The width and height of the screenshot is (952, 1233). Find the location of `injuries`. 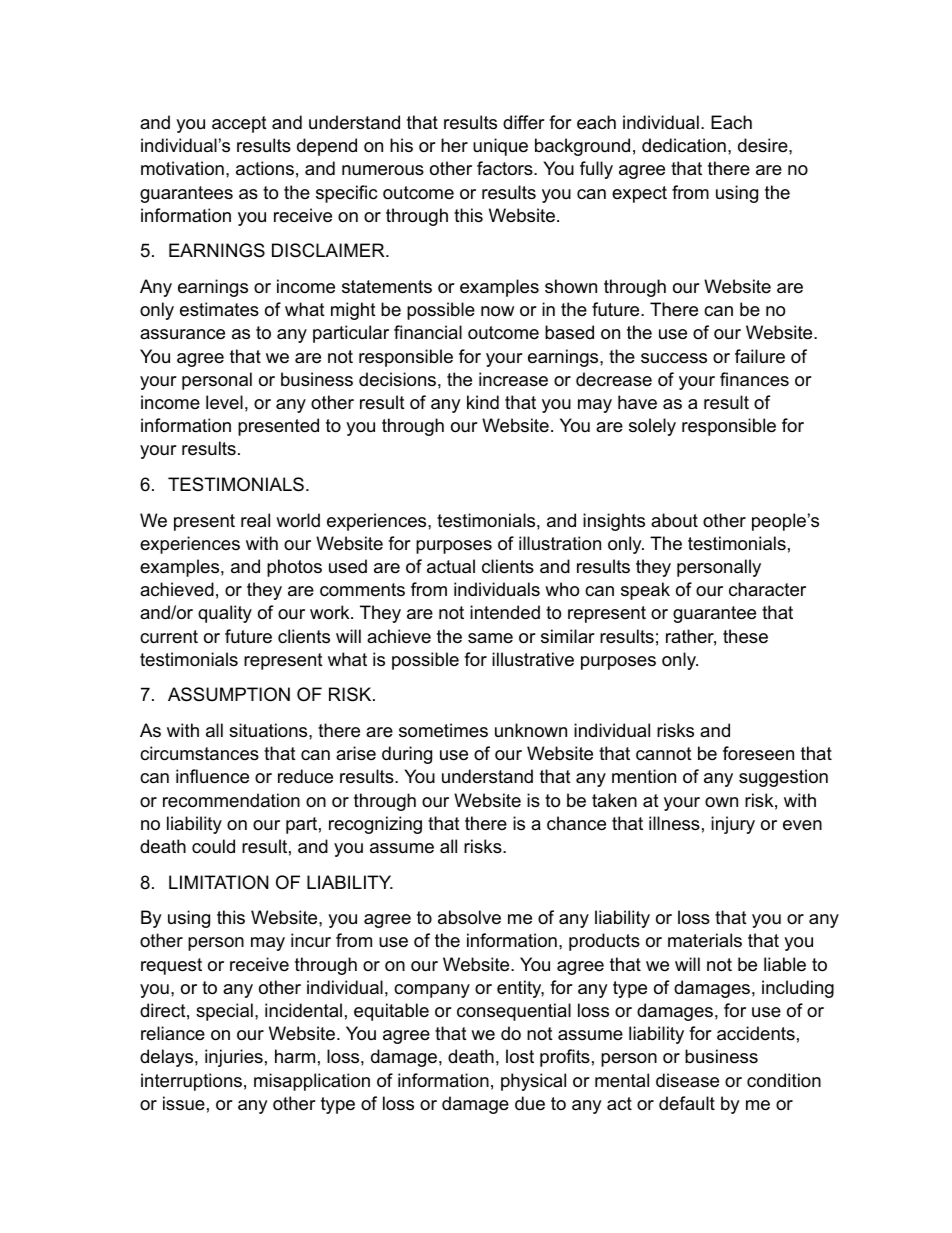

injuries is located at coordinates (234, 1058).
